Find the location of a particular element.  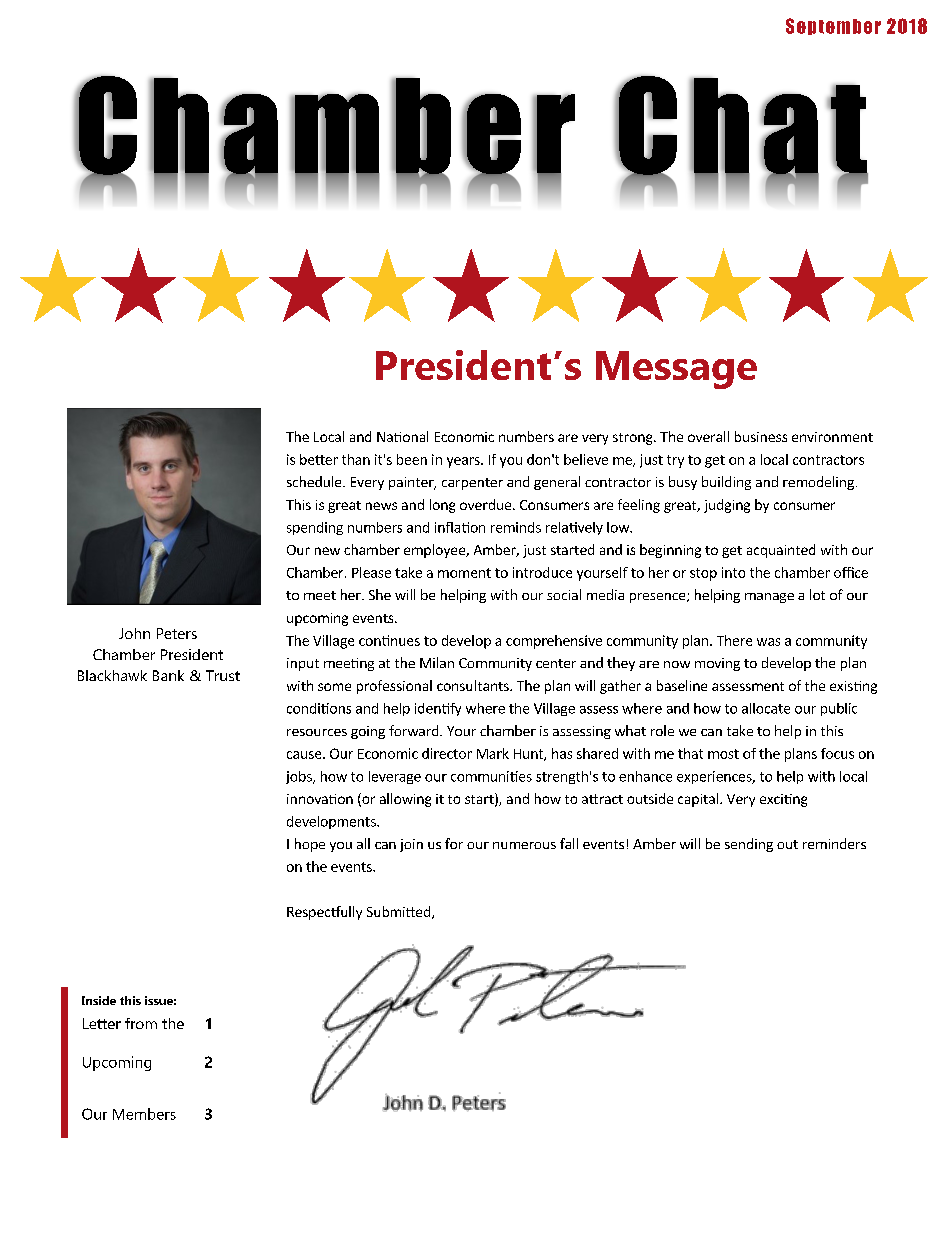

Peters is located at coordinates (177, 633).
